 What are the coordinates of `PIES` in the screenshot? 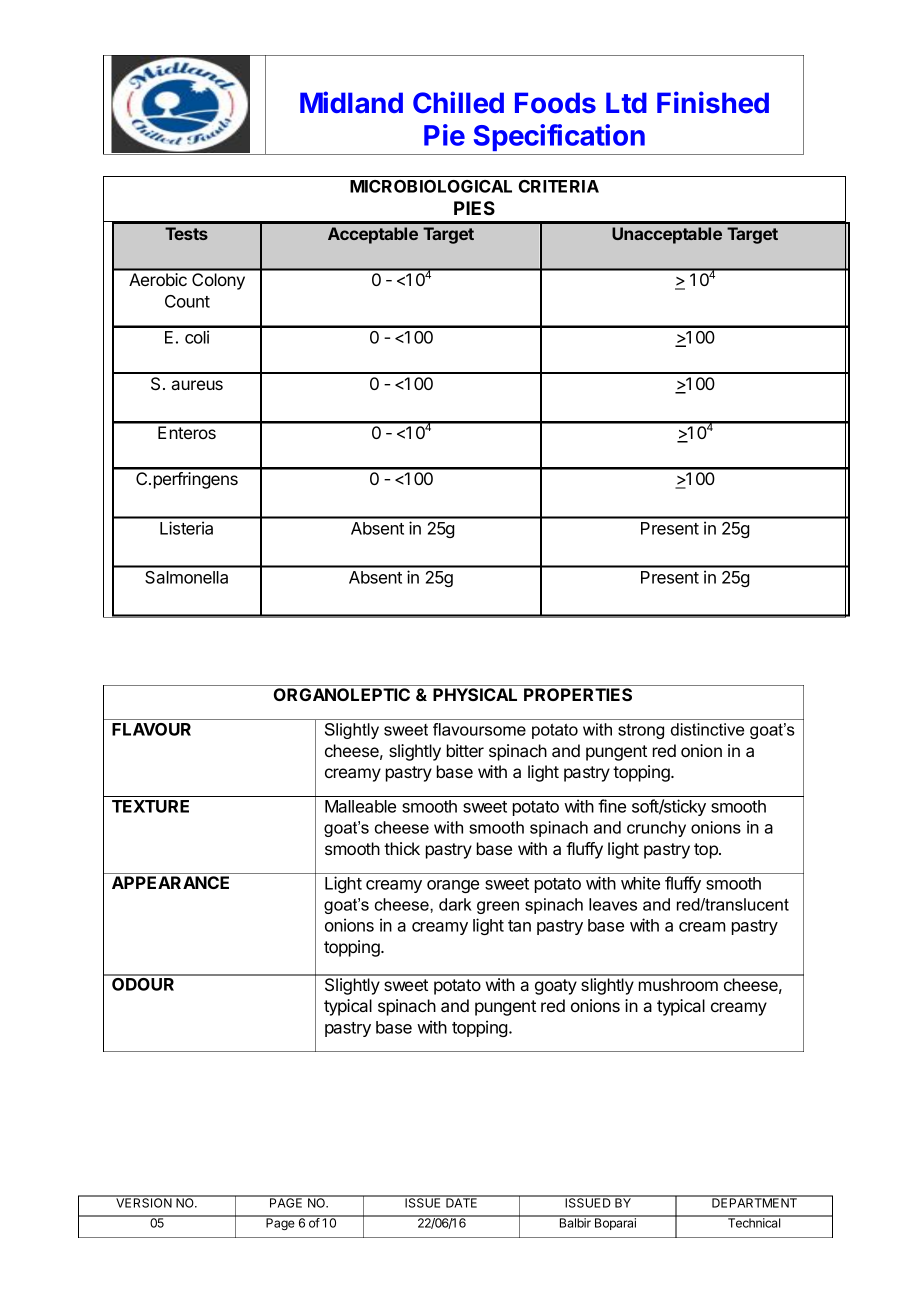 It's located at (474, 208).
